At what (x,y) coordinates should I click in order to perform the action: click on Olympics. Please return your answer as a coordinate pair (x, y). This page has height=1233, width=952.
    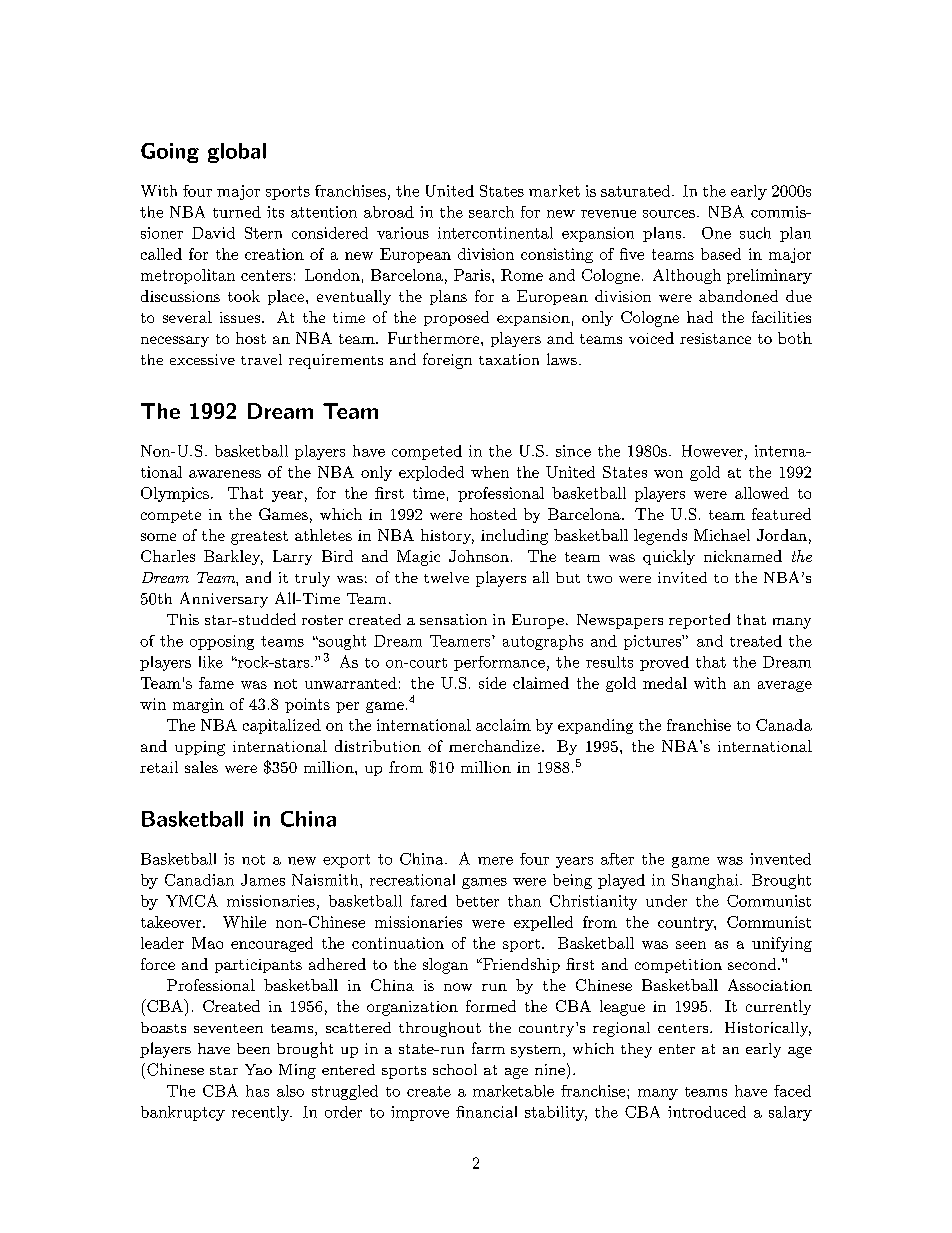
    Looking at the image, I should click on (175, 494).
